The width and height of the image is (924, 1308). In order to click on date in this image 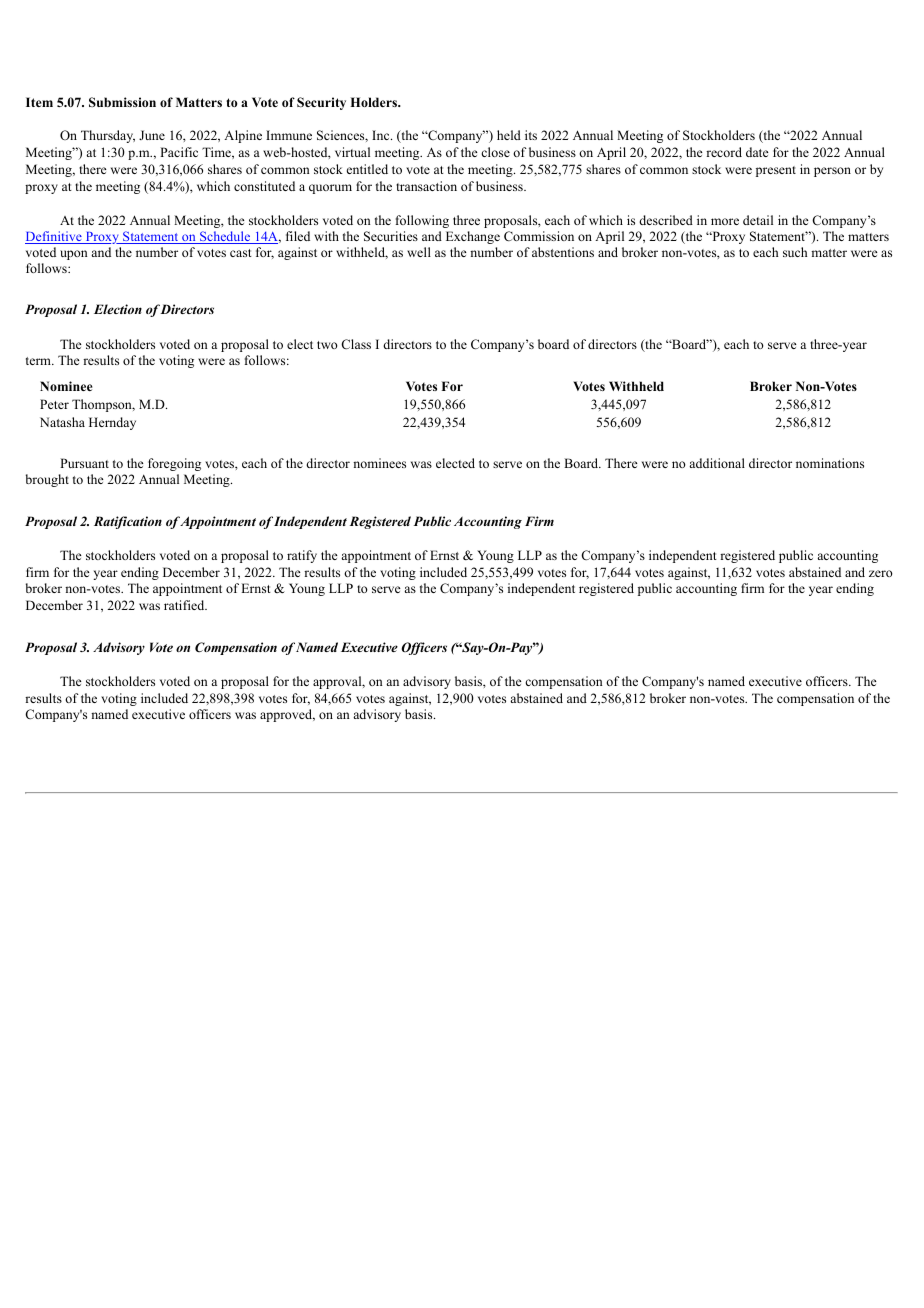, I will do `click(757, 152)`.
